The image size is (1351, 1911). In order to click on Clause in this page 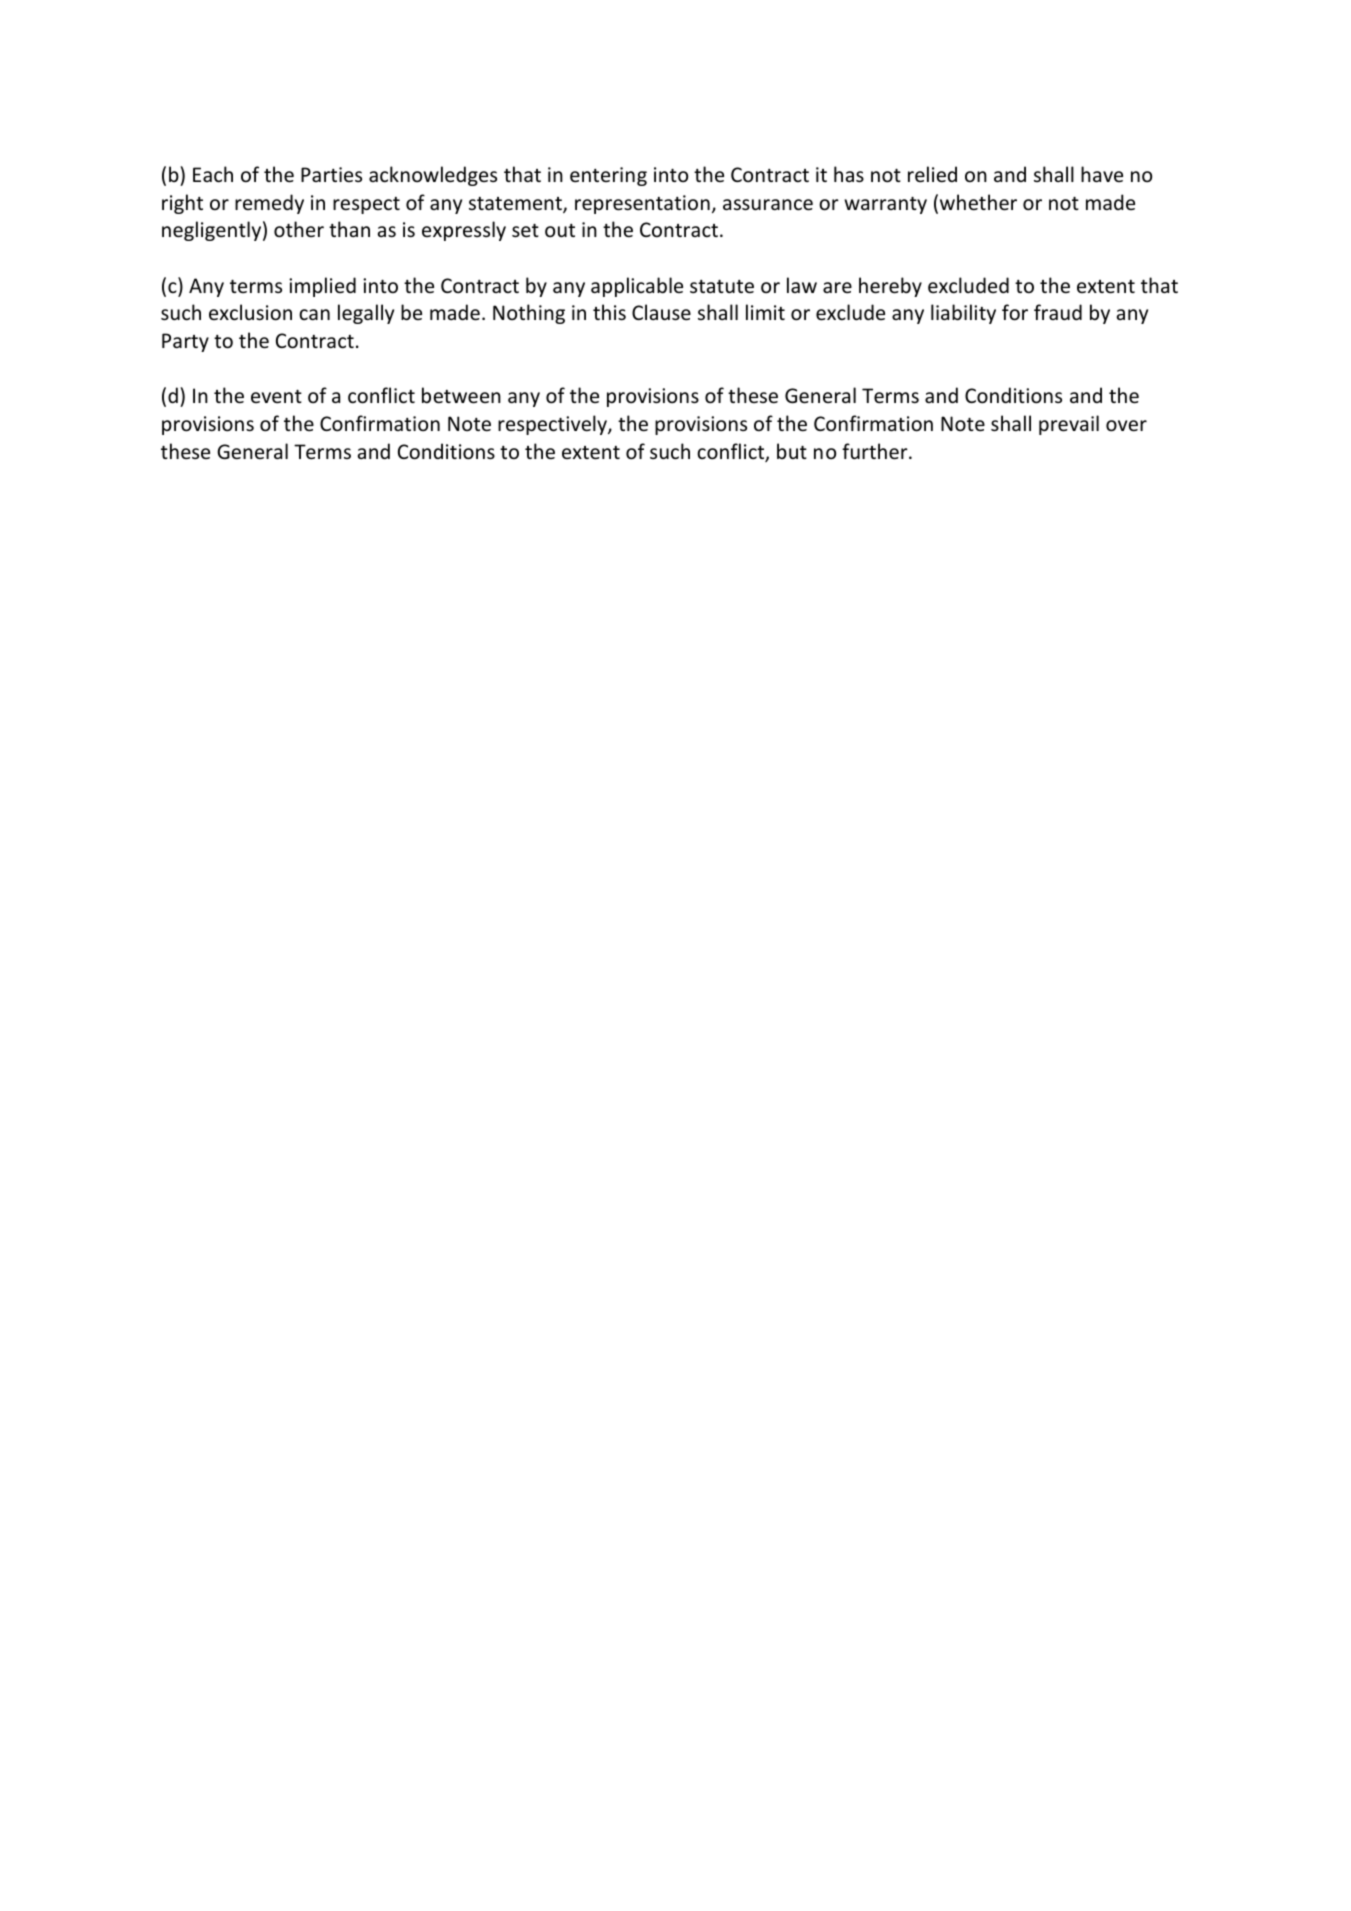, I will do `click(661, 312)`.
